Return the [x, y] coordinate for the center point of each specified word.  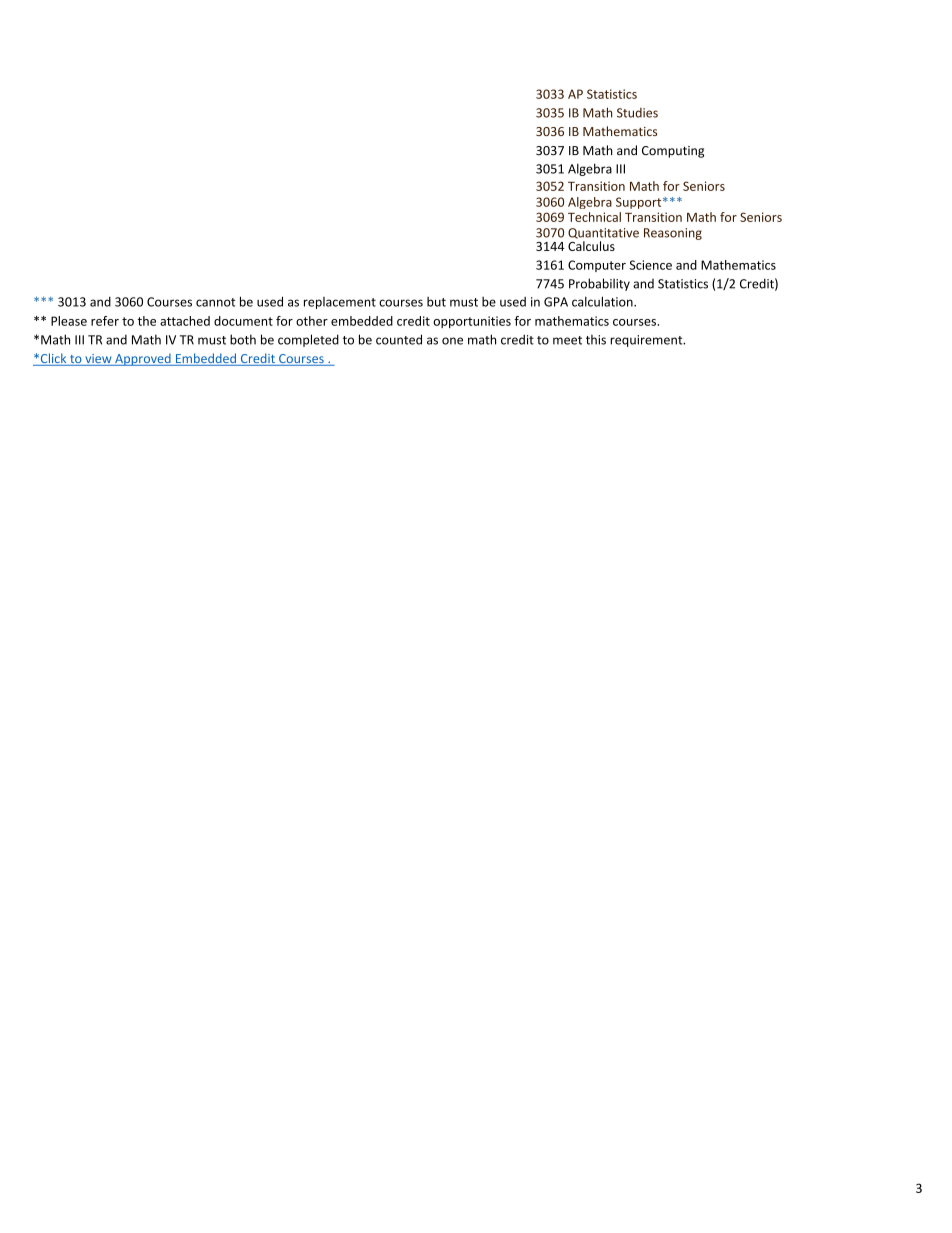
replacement [340, 303]
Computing [673, 152]
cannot [215, 302]
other [312, 321]
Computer [597, 266]
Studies [637, 113]
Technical [594, 217]
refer [105, 321]
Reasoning [673, 234]
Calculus [591, 246]
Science [650, 265]
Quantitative [603, 233]
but [436, 302]
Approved [143, 359]
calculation [603, 301]
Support [640, 203]
